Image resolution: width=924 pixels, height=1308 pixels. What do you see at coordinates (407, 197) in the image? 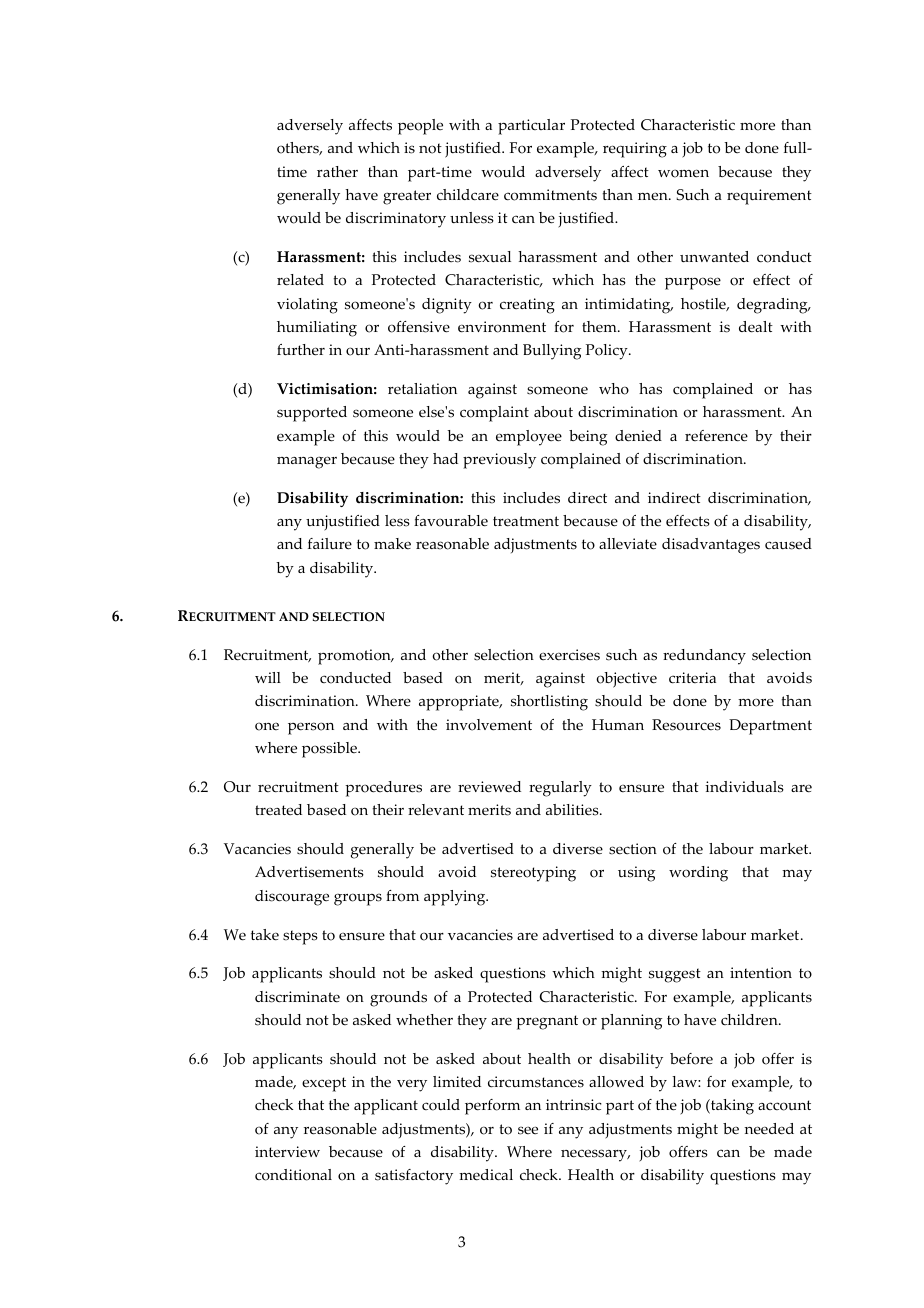
I see `greater` at bounding box center [407, 197].
